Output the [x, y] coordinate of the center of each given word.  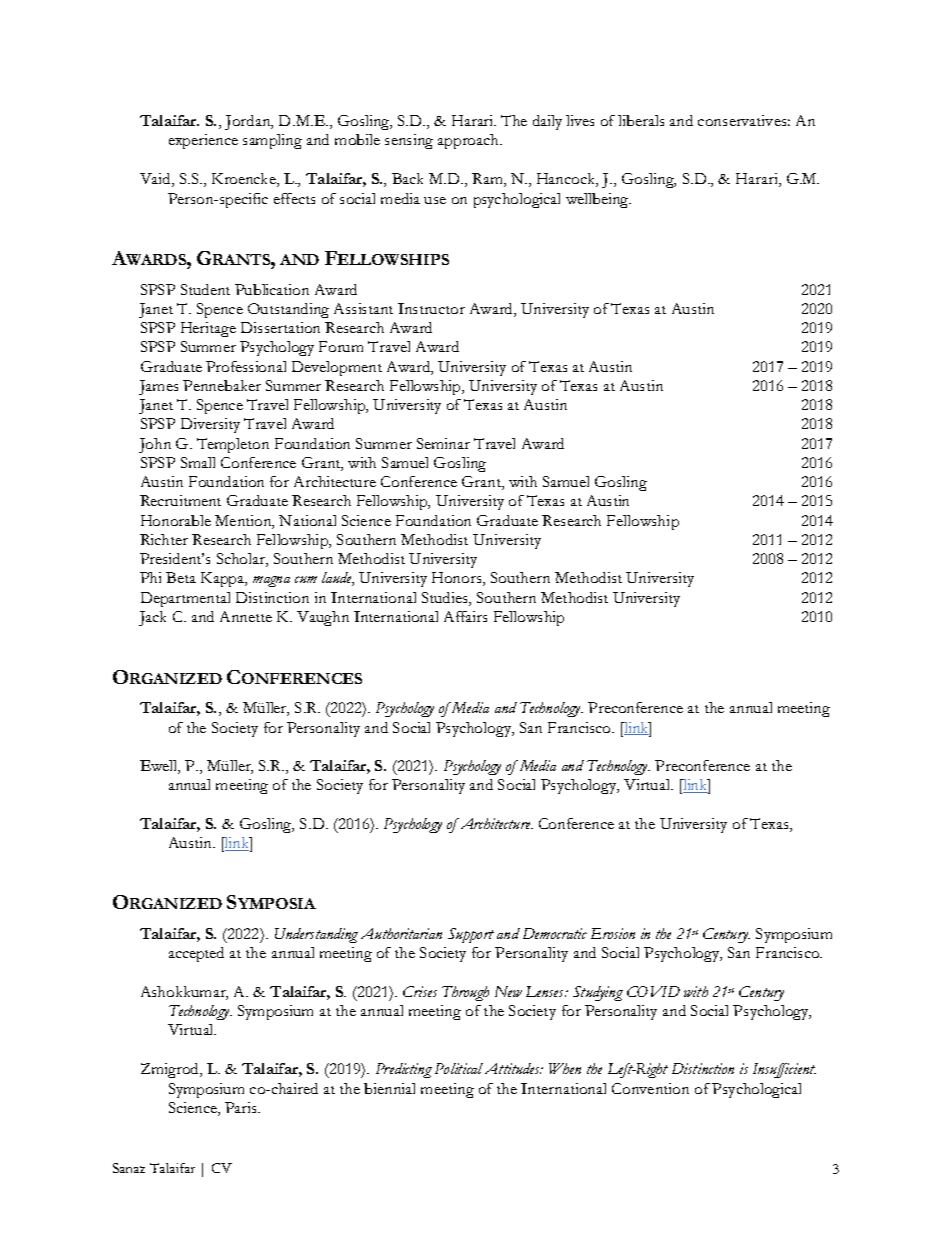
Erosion [613, 933]
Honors [458, 579]
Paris [242, 1107]
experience [203, 141]
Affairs [465, 616]
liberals [641, 120]
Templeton [233, 445]
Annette [246, 616]
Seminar [443, 443]
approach [469, 141]
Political [459, 1068]
